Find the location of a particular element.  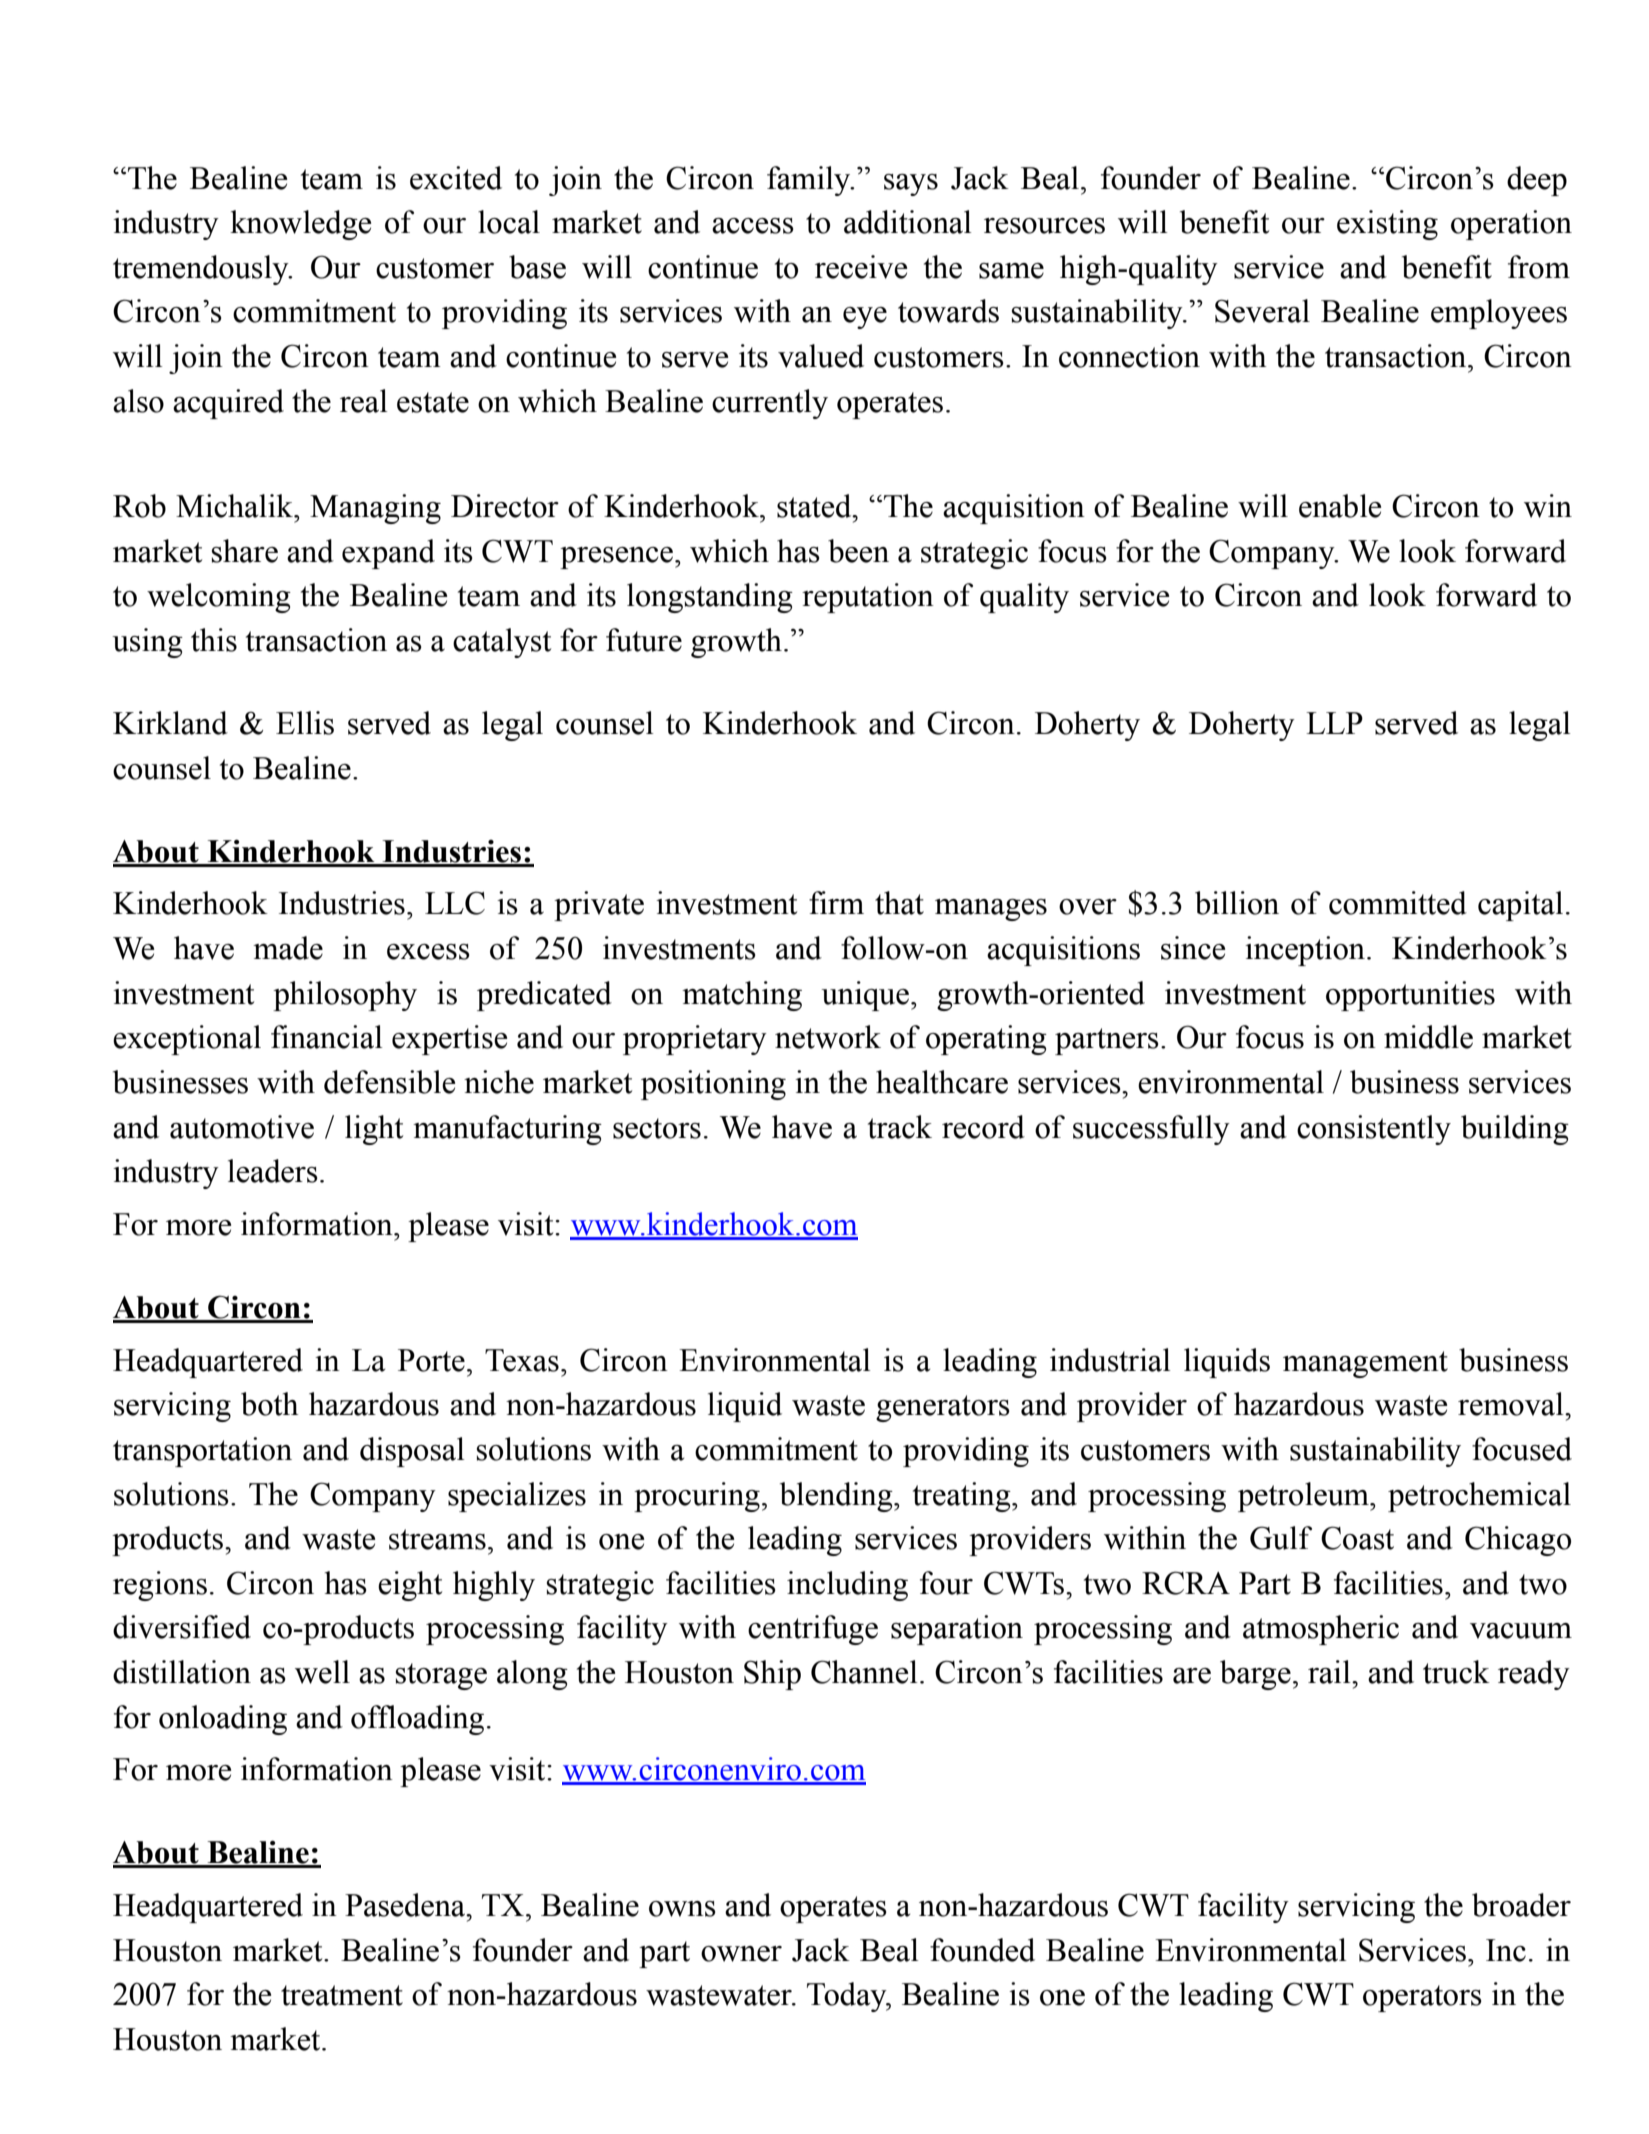

enable is located at coordinates (1340, 506).
